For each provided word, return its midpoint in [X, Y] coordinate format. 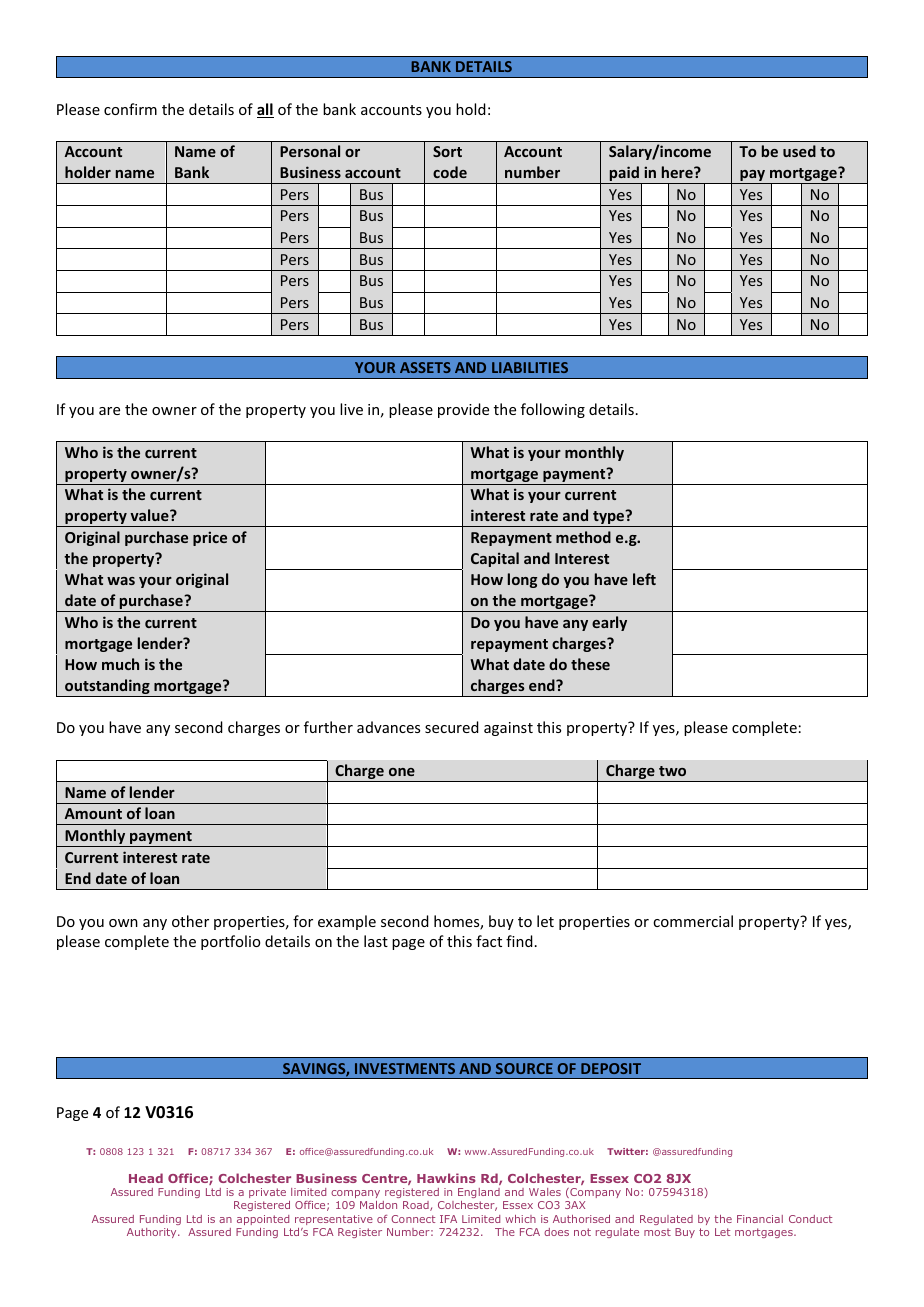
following [553, 410]
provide [463, 410]
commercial [693, 921]
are [109, 411]
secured [452, 727]
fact [489, 941]
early [609, 623]
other [190, 921]
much [120, 664]
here [678, 172]
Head [146, 1178]
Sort [447, 151]
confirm [130, 109]
